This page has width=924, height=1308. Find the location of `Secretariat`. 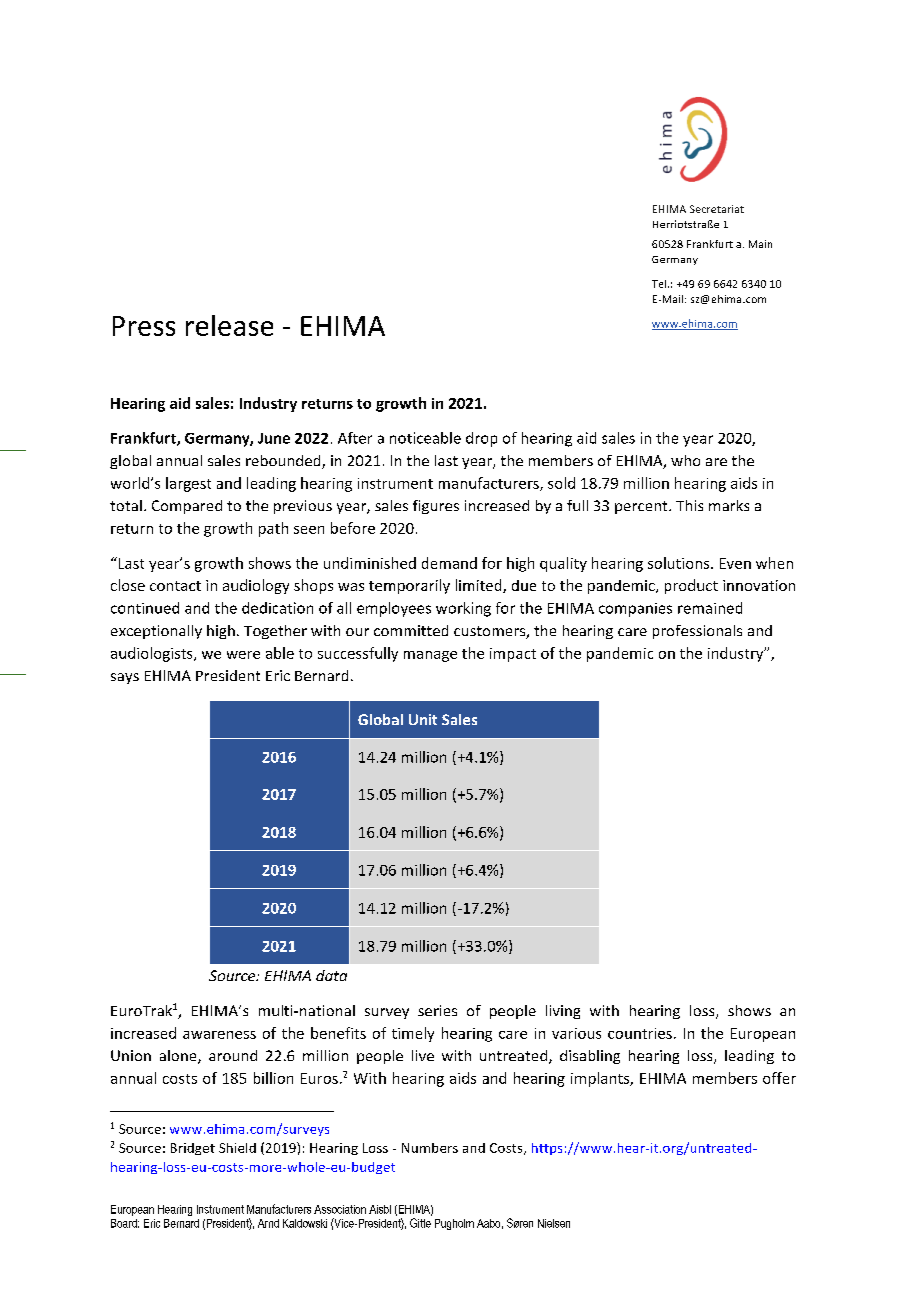

Secretariat is located at coordinates (717, 209).
